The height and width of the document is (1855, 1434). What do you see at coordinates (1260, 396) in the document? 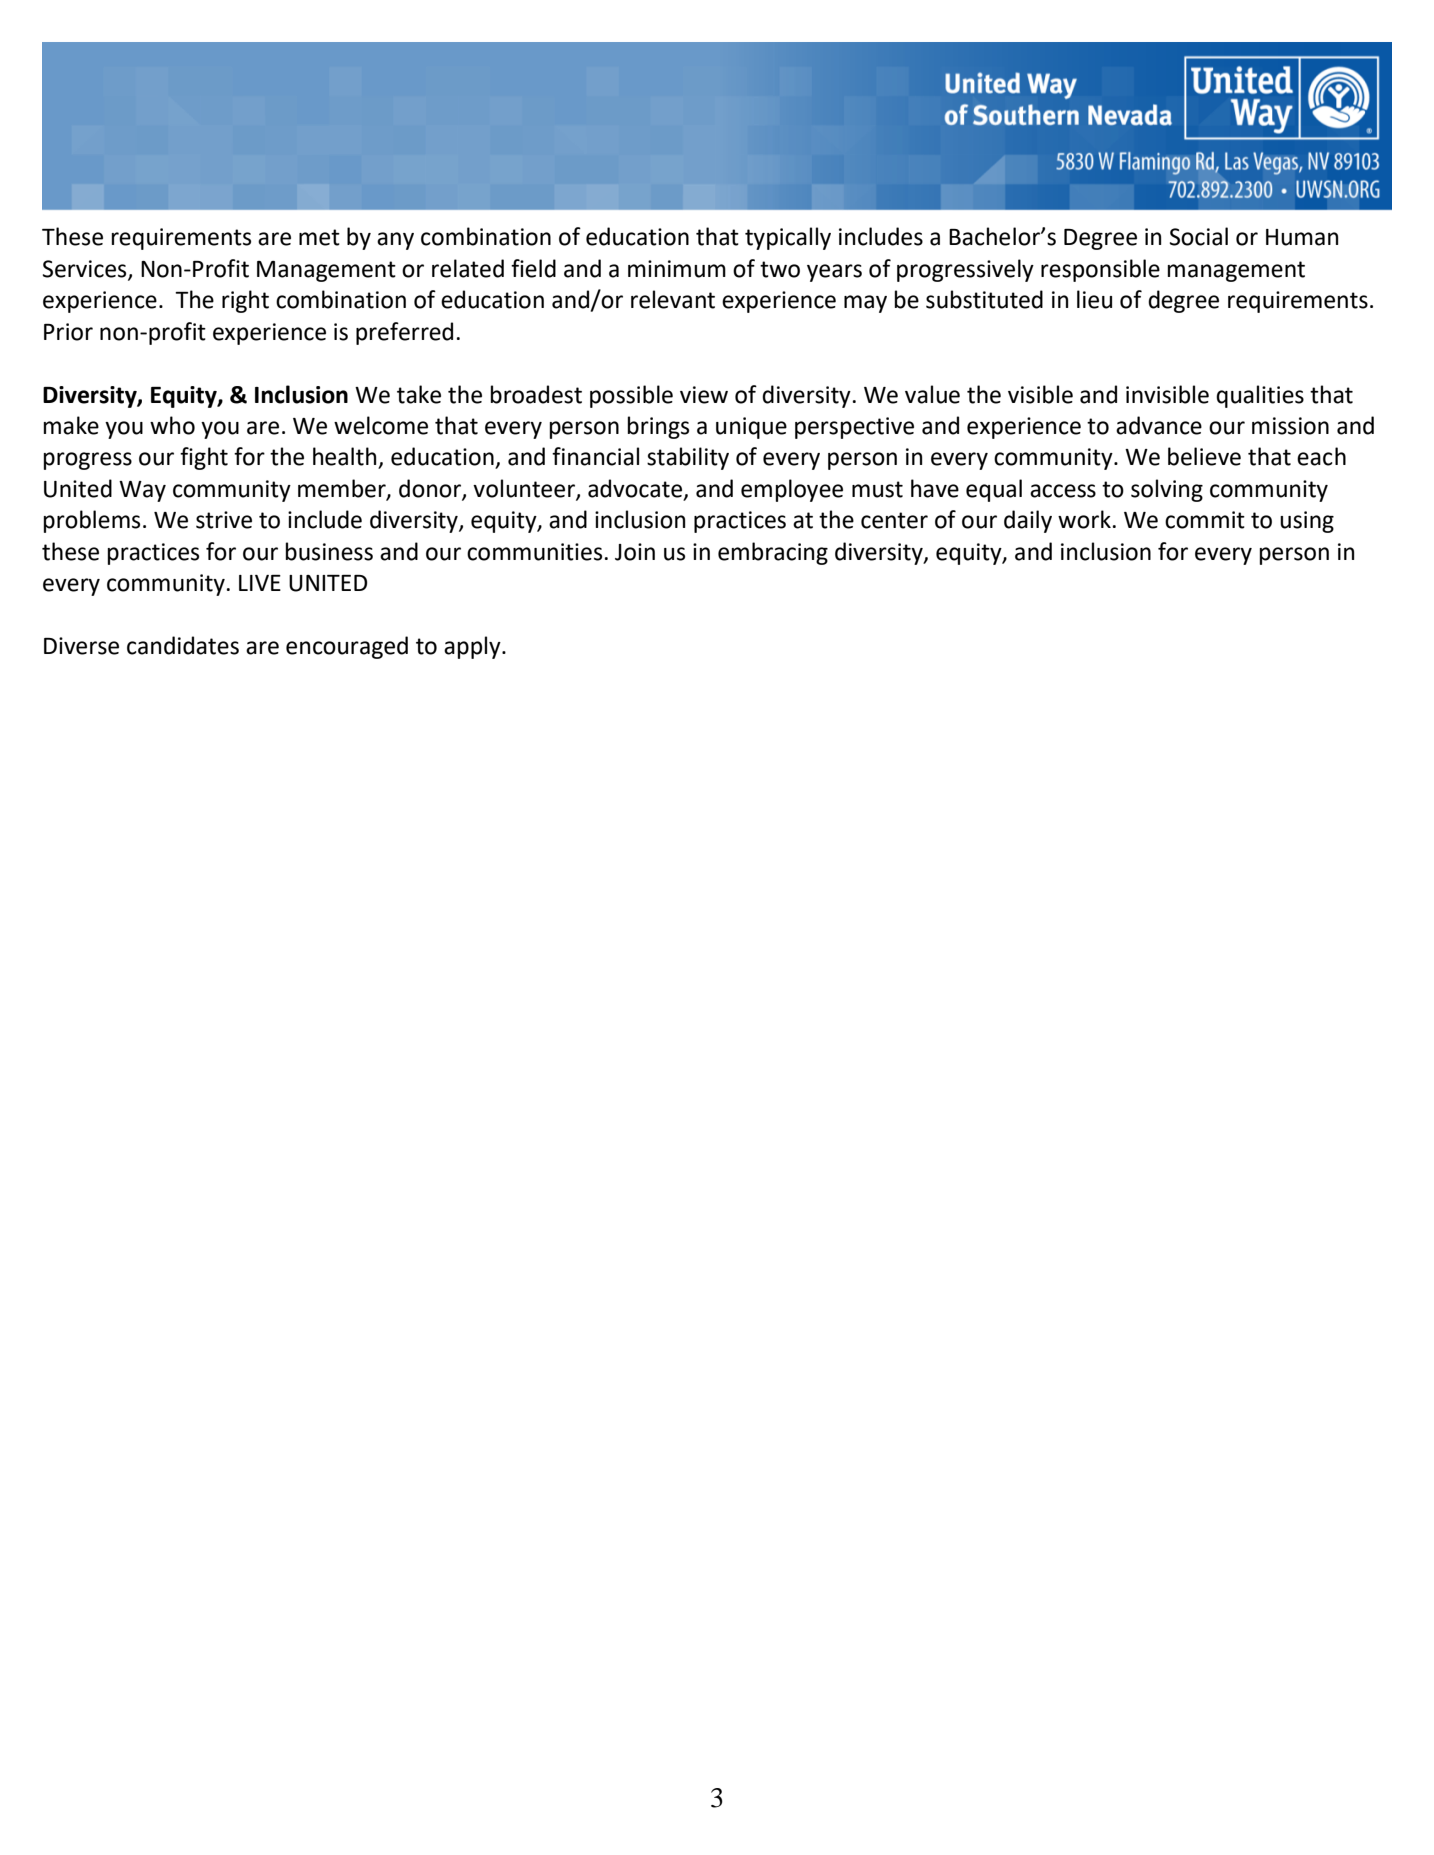
I see `qualities` at bounding box center [1260, 396].
